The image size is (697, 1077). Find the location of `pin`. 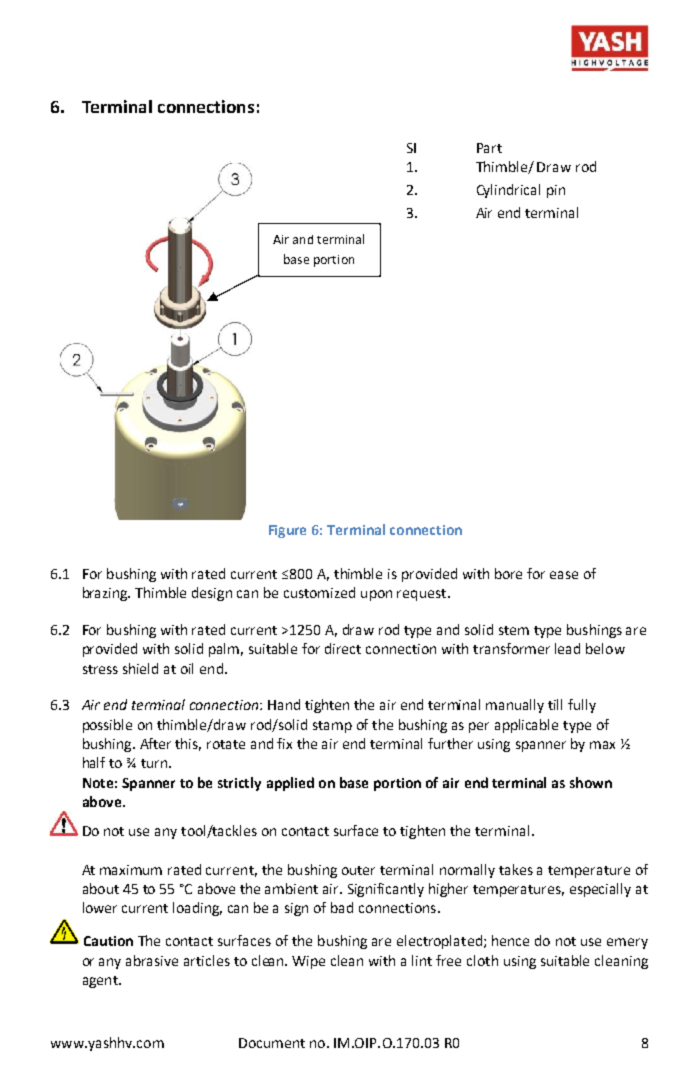

pin is located at coordinates (556, 191).
